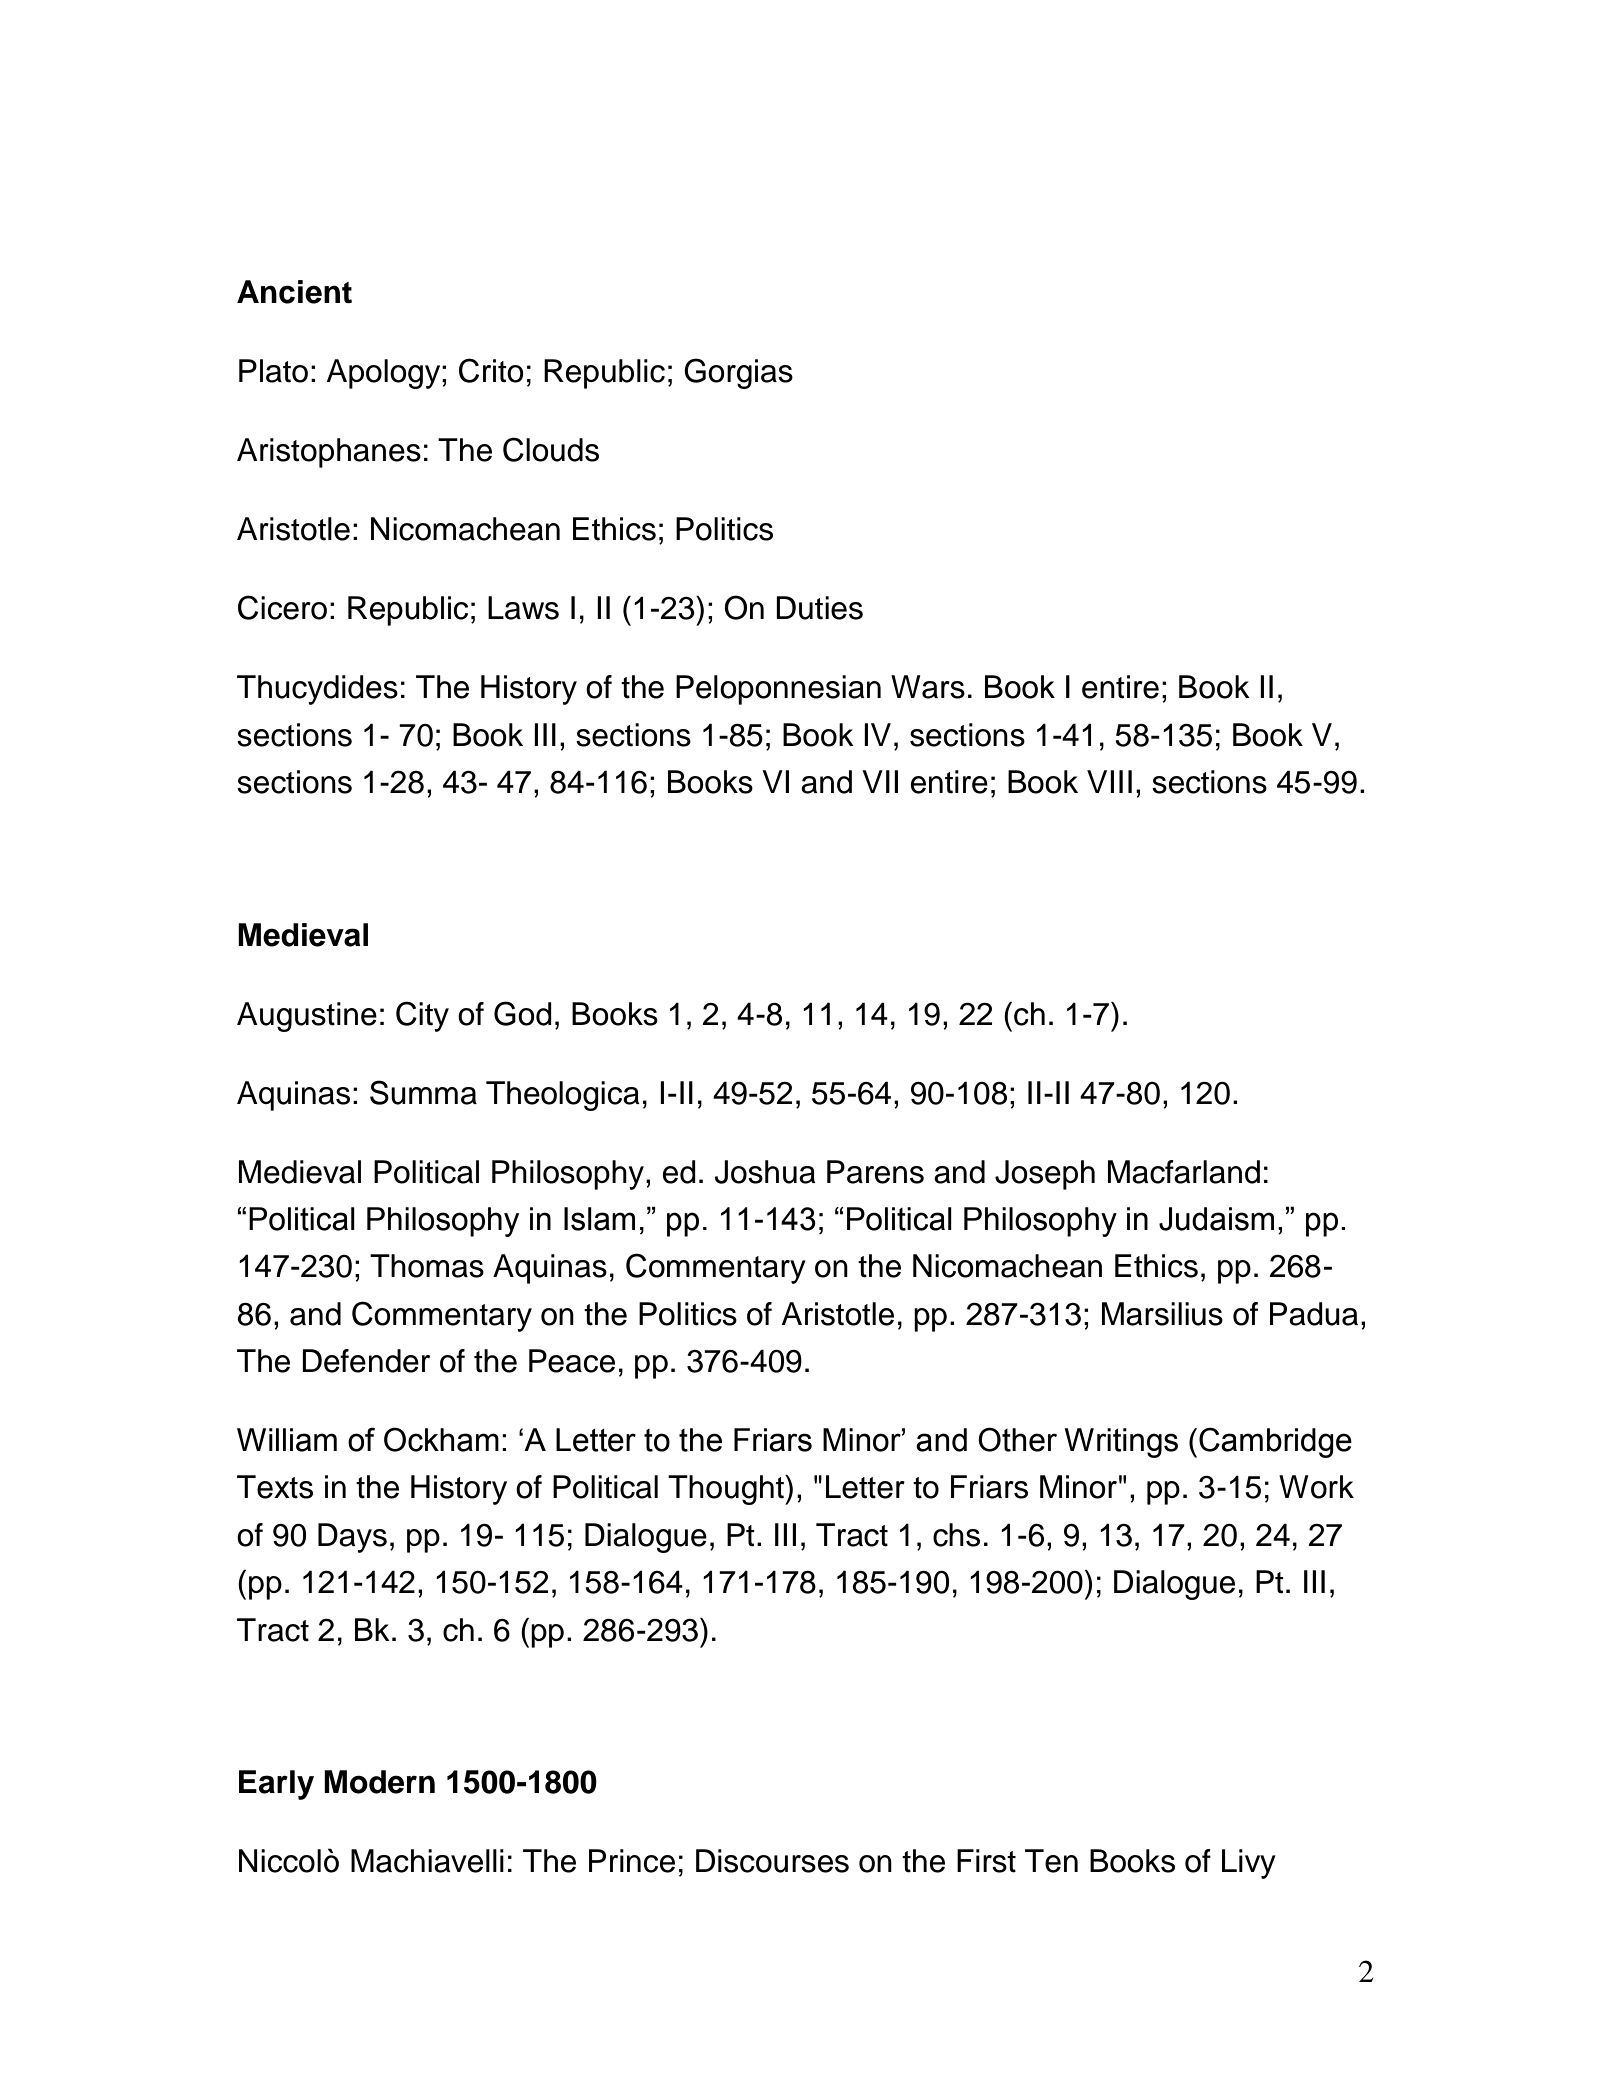 Image resolution: width=1611 pixels, height=2084 pixels. I want to click on VIII, so click(1109, 781).
